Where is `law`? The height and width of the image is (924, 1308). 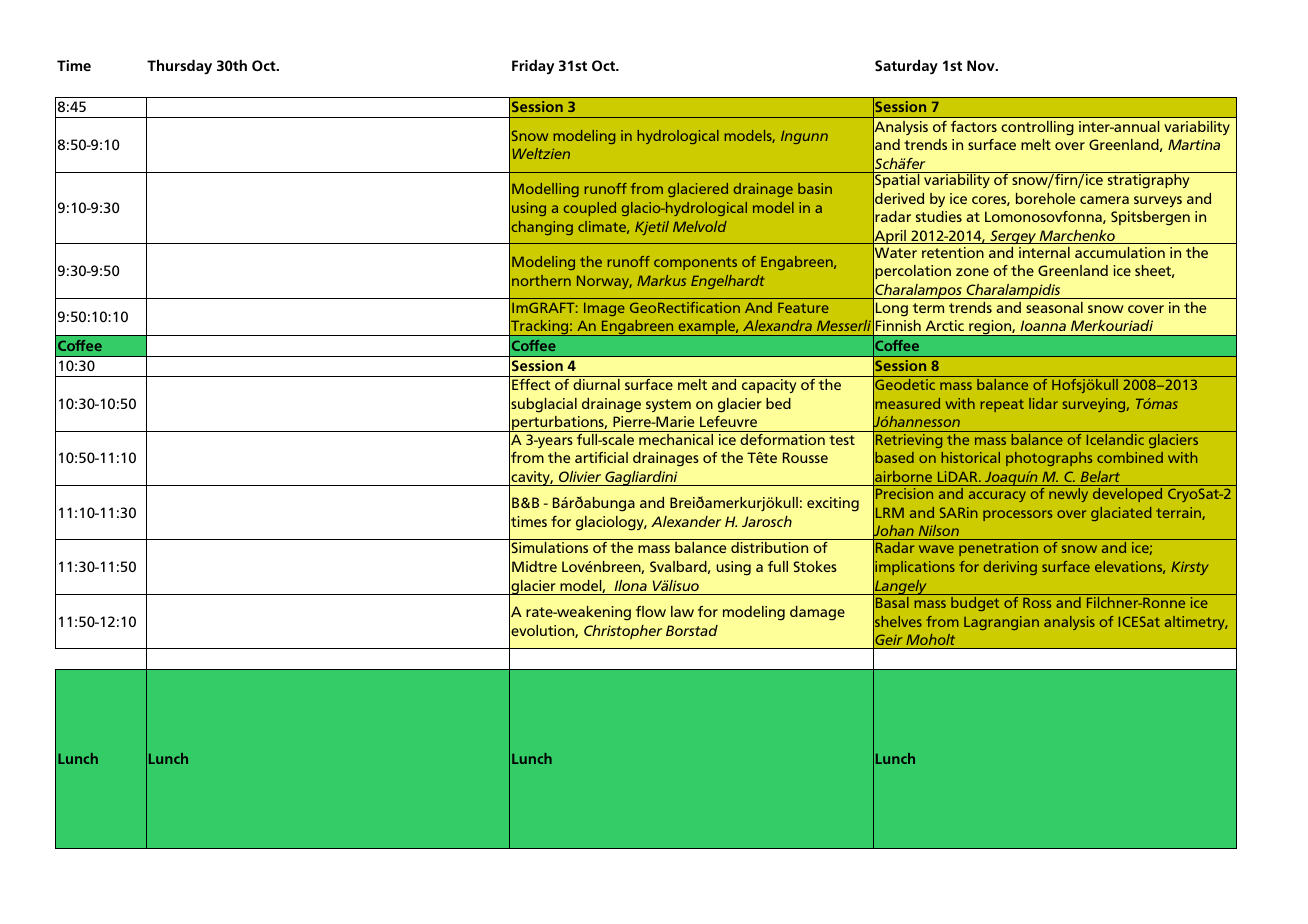 law is located at coordinates (682, 611).
